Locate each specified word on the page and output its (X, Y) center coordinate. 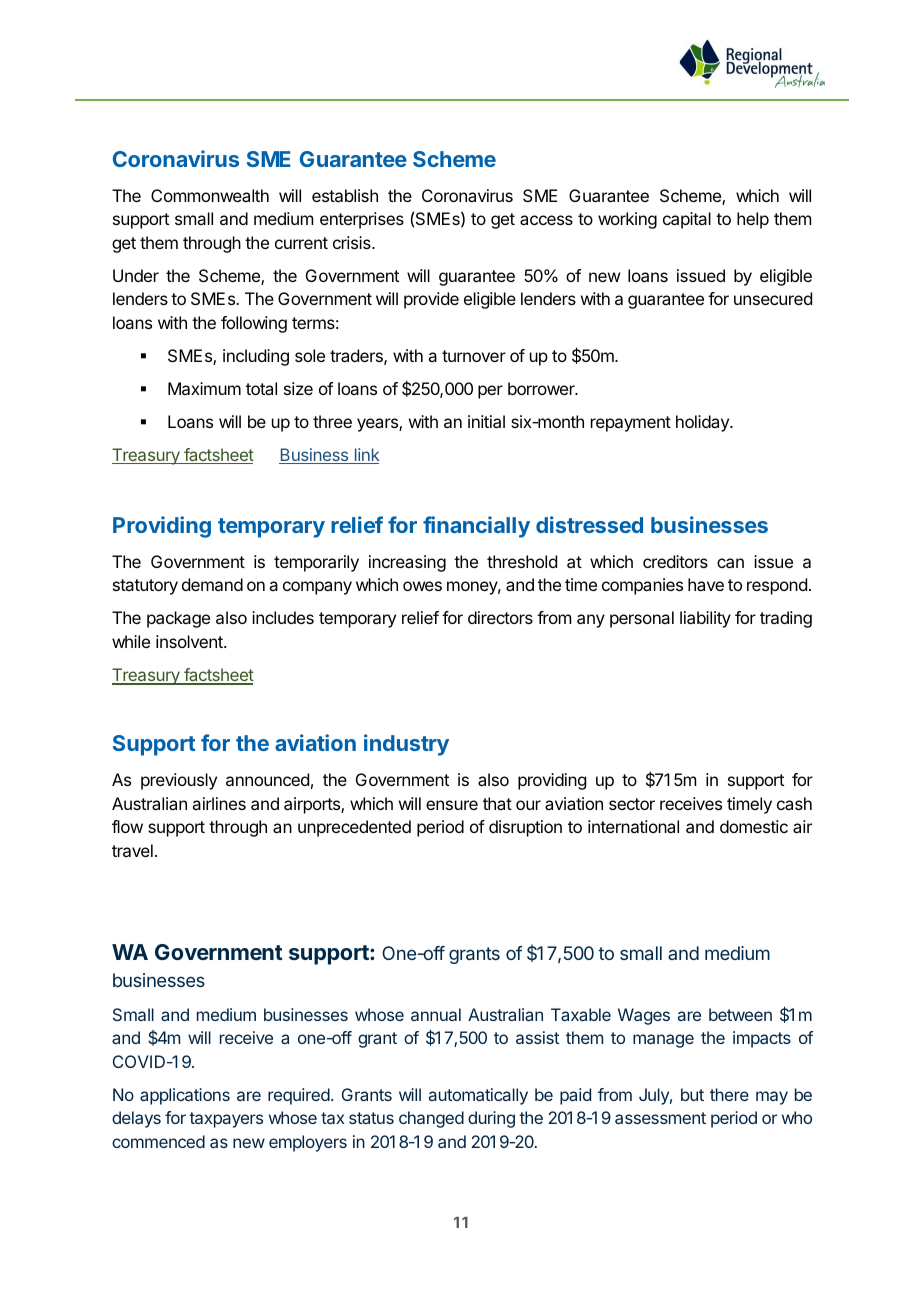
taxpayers (226, 1120)
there (729, 1094)
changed (431, 1119)
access (546, 220)
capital (687, 220)
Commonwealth (210, 195)
